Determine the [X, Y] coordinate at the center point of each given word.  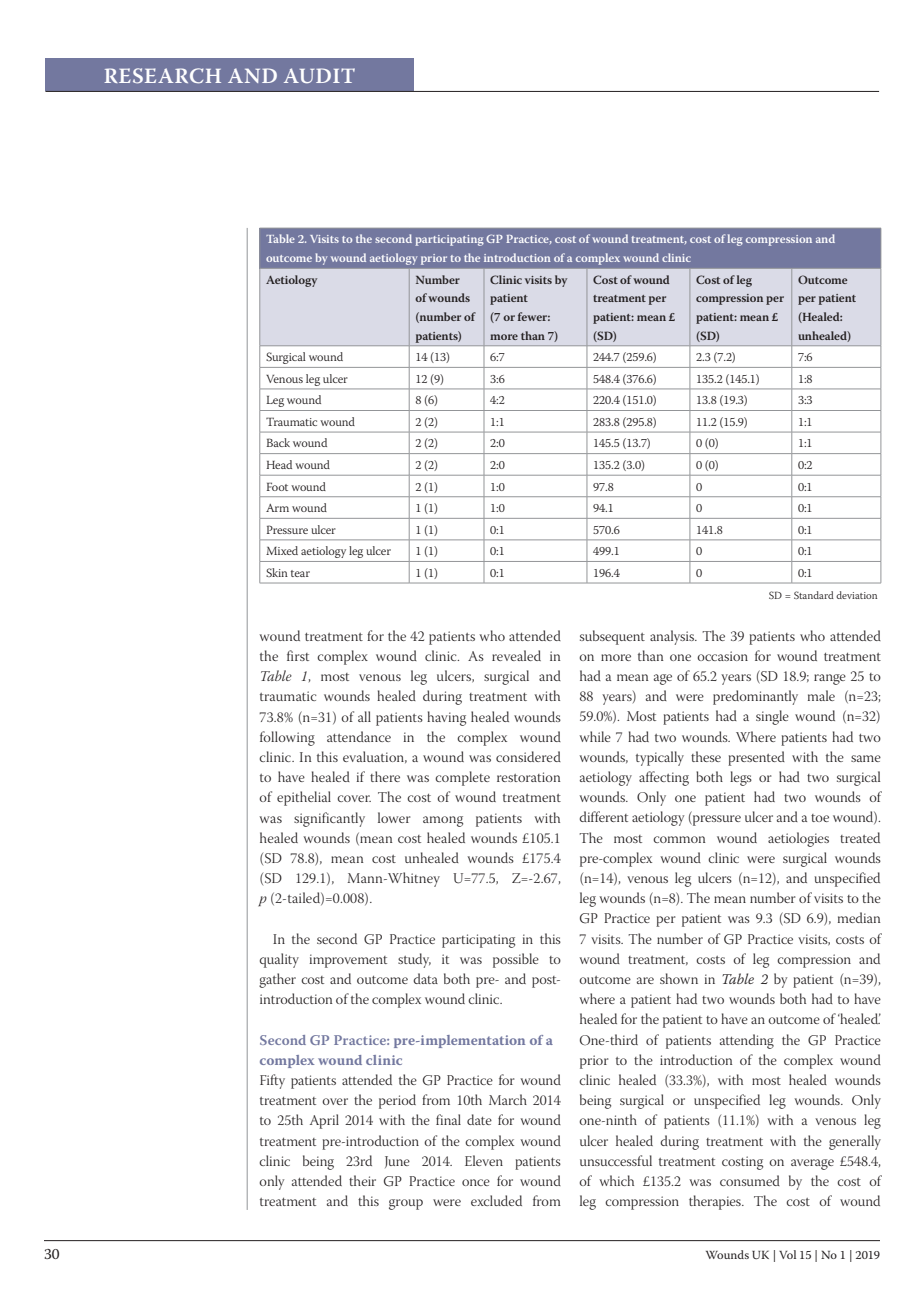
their [362, 1180]
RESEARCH [162, 76]
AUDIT [319, 75]
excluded [496, 1200]
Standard [814, 595]
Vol [787, 1254]
